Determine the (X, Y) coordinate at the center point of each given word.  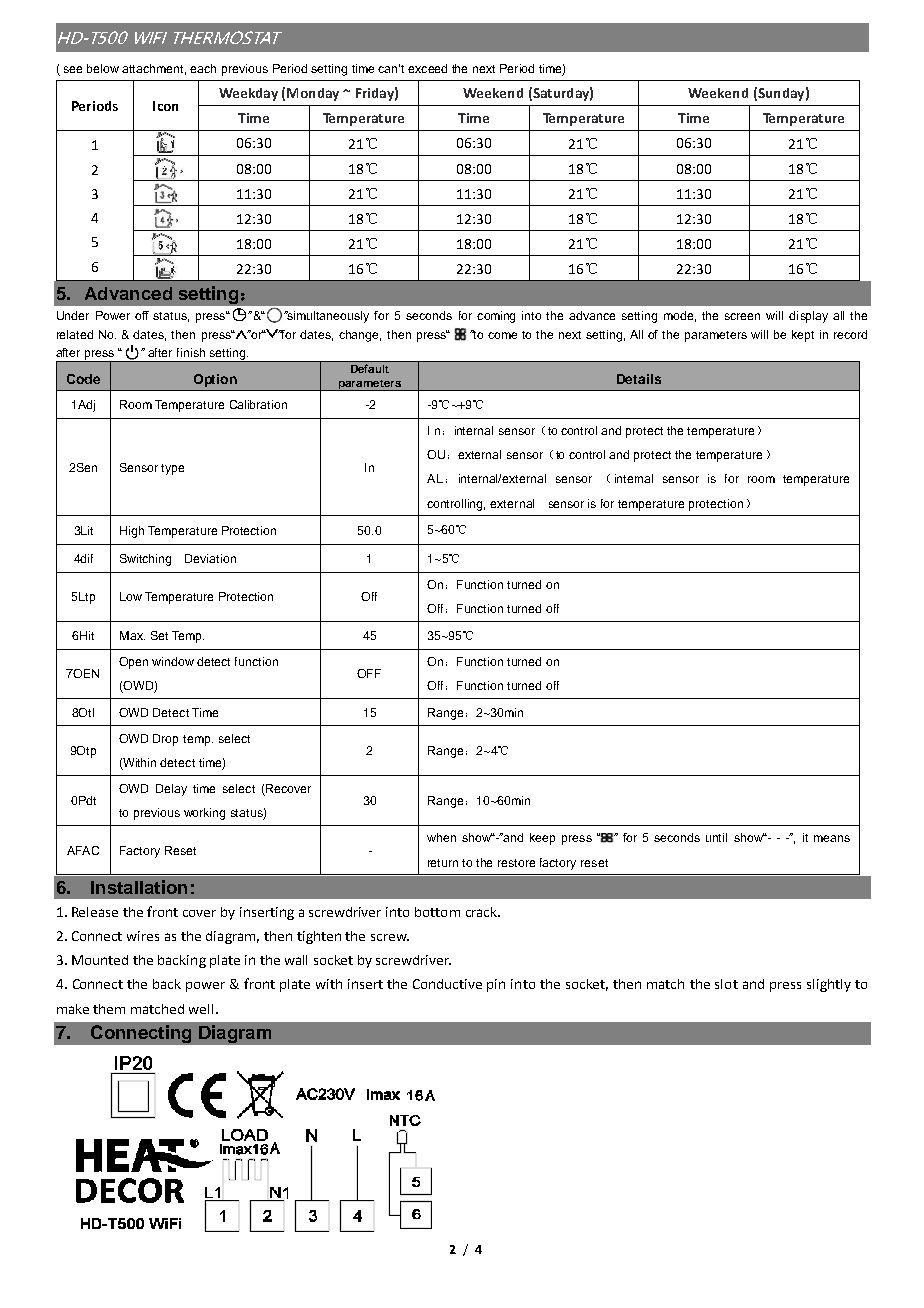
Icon (165, 106)
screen (742, 316)
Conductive (447, 984)
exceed (427, 68)
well (201, 1009)
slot (726, 984)
